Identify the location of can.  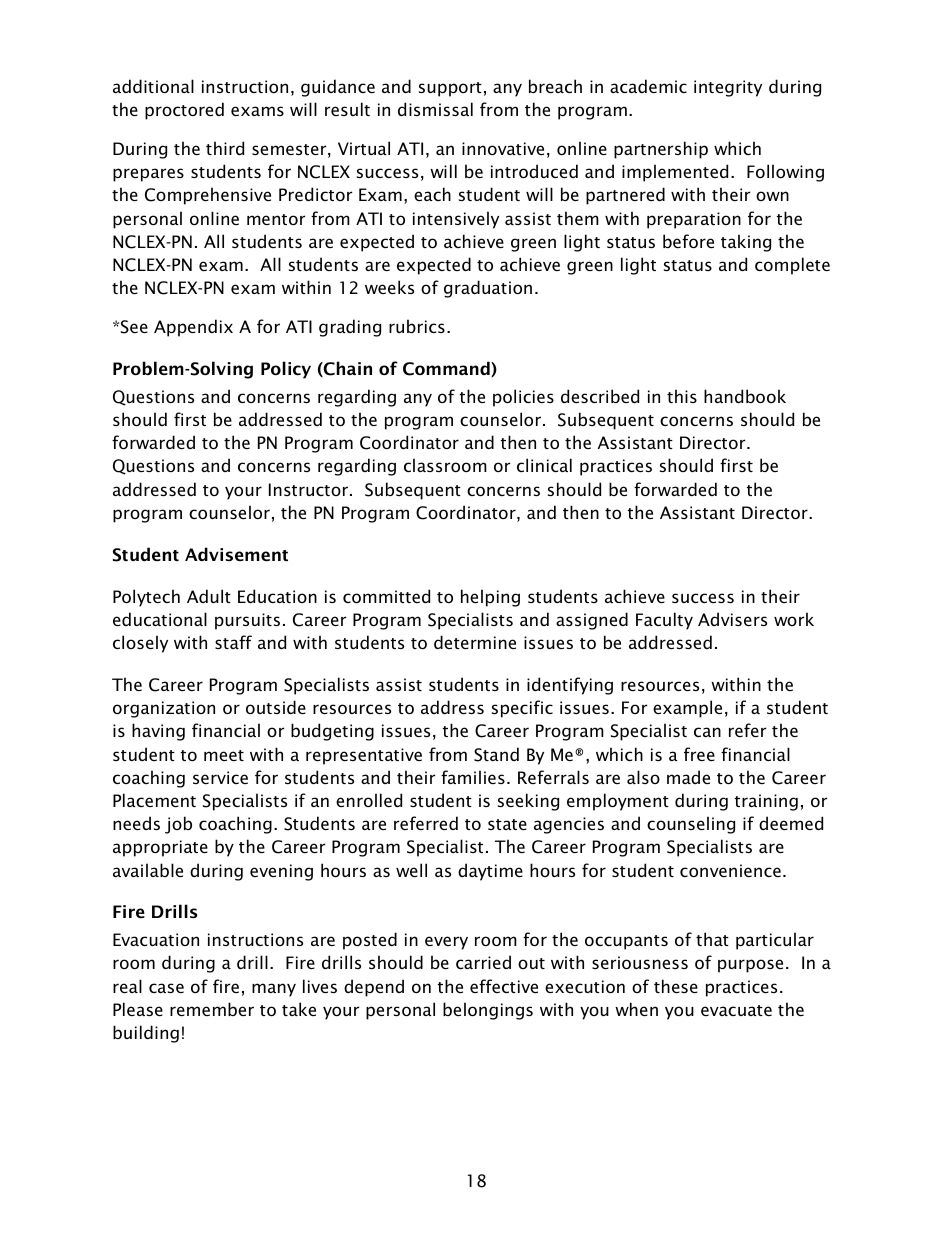
(707, 732).
